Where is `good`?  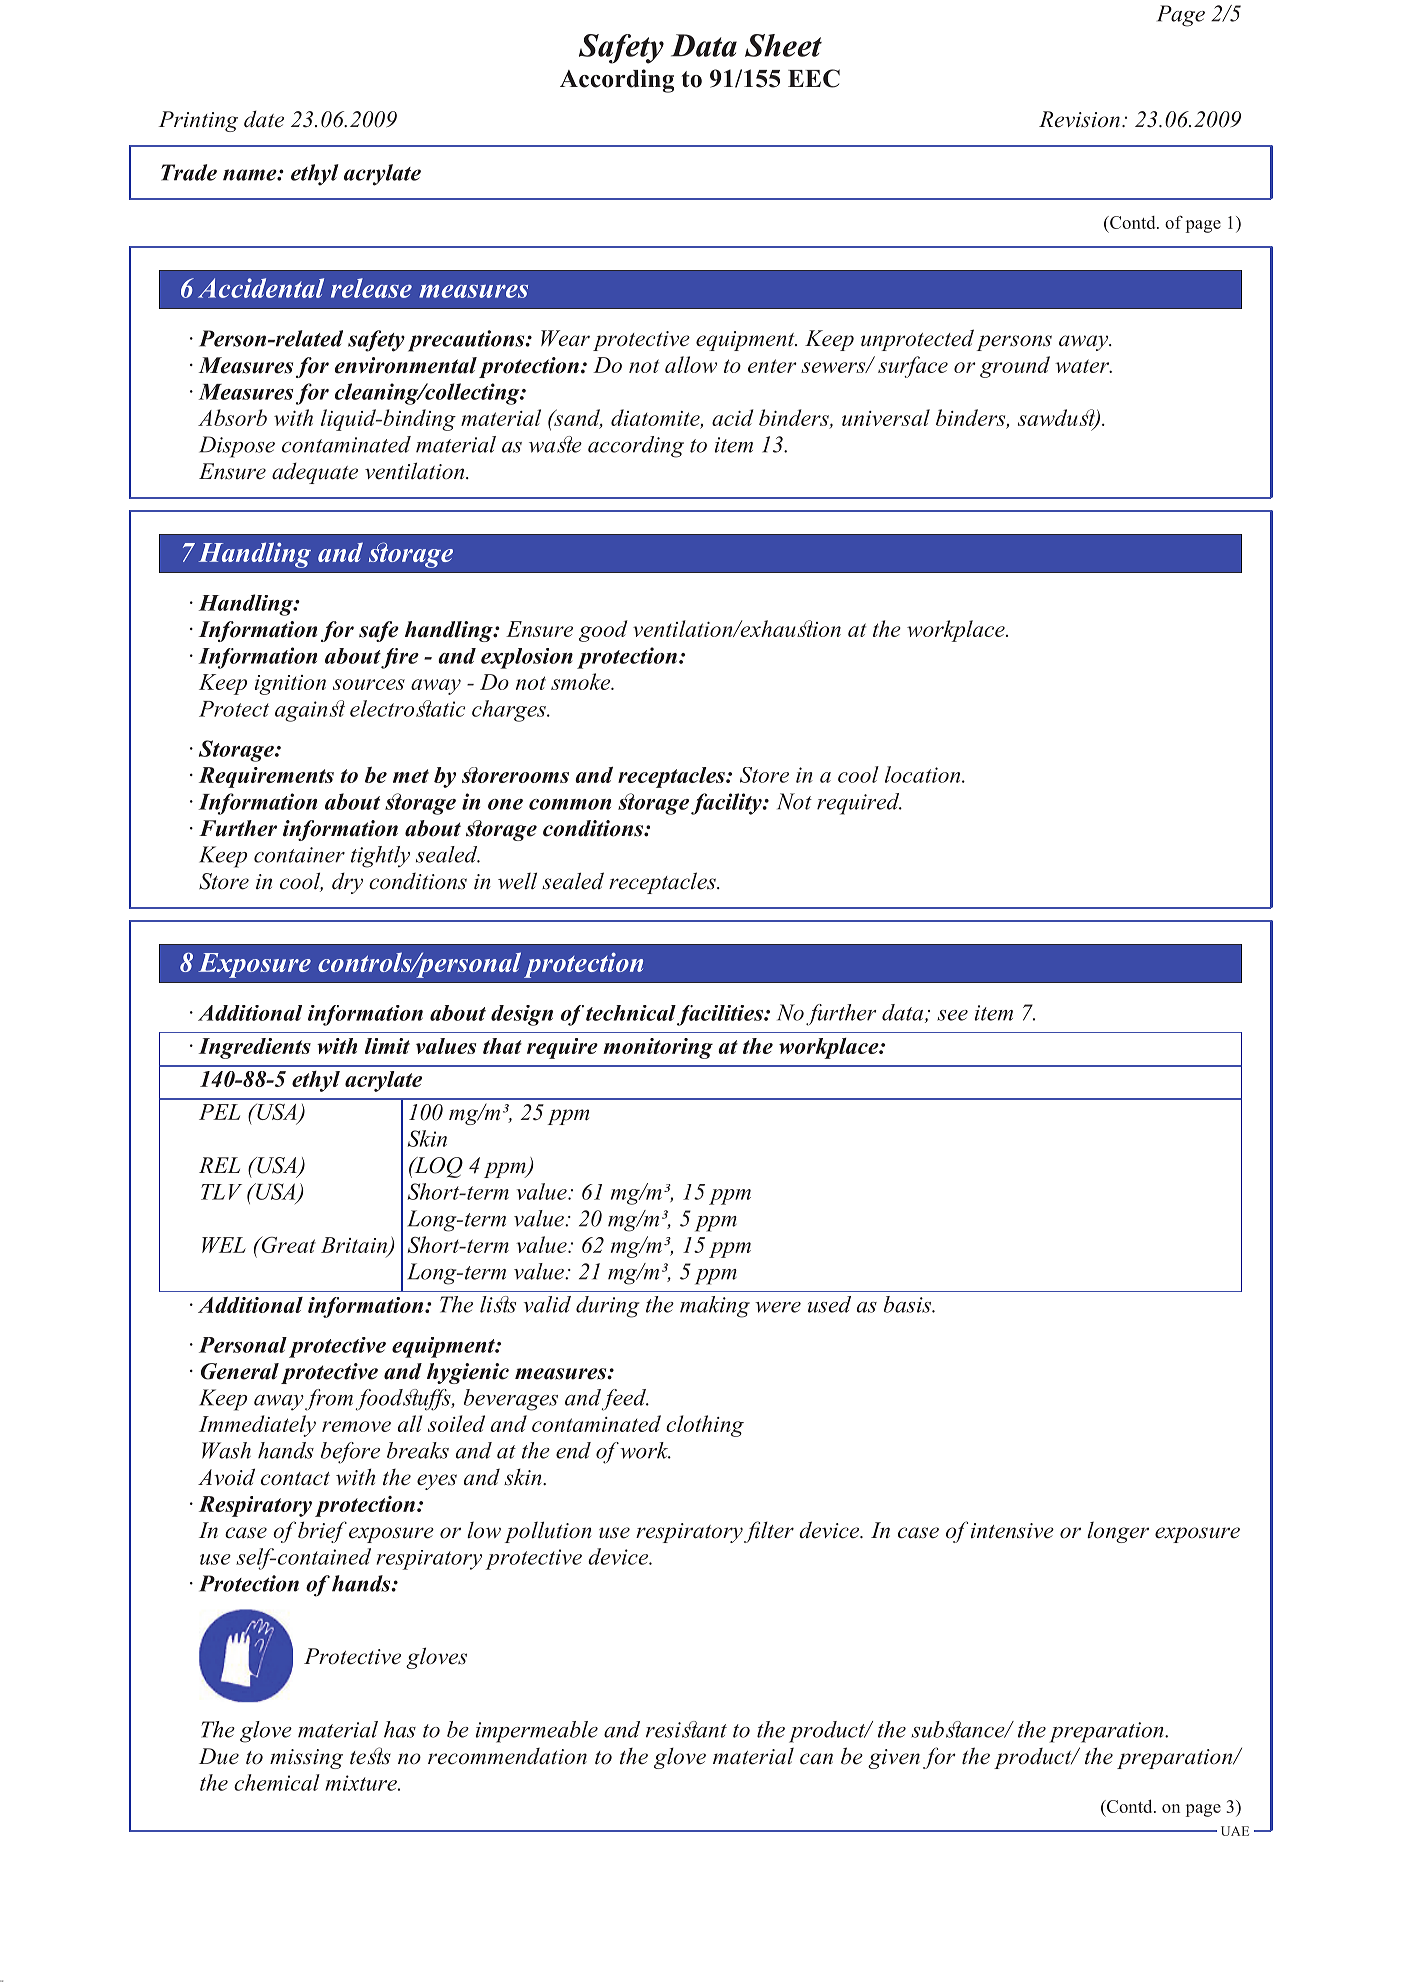 good is located at coordinates (603, 631).
